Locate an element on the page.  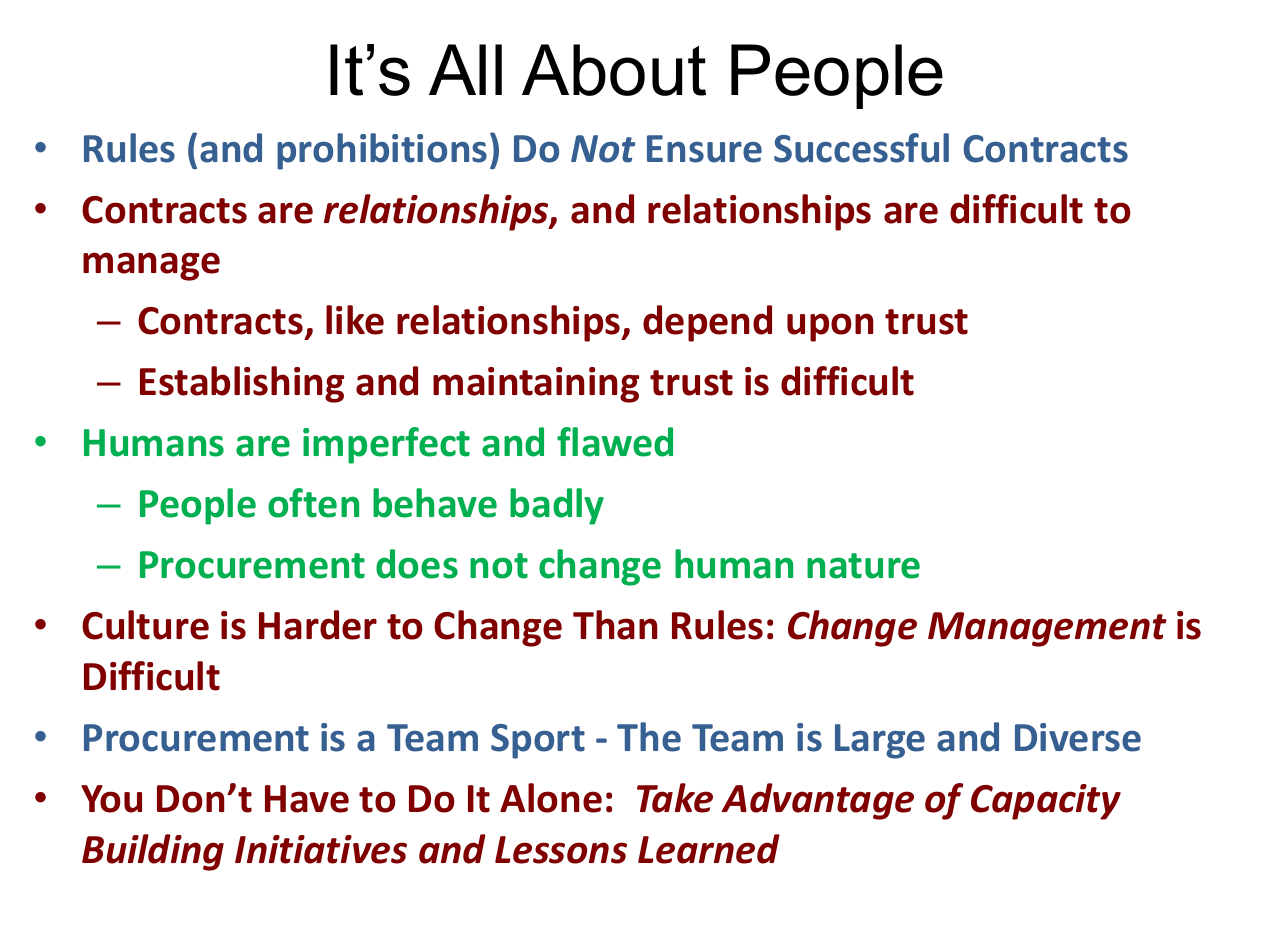
nature is located at coordinates (863, 566).
